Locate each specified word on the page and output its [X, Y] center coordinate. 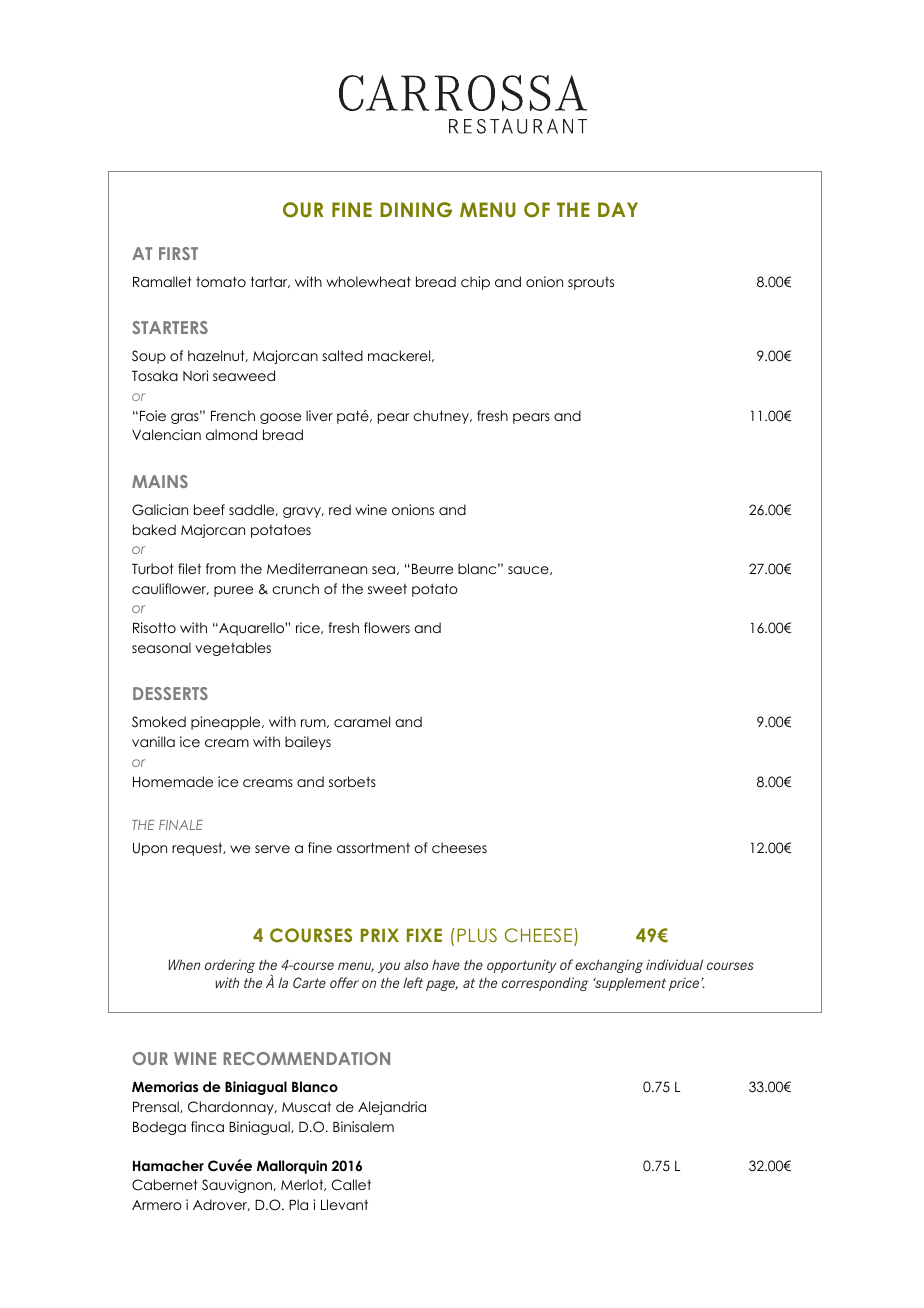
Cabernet [165, 1185]
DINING [416, 210]
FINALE [181, 825]
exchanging [609, 966]
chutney [442, 417]
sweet [387, 589]
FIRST [178, 253]
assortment [373, 847]
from [221, 568]
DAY [618, 209]
